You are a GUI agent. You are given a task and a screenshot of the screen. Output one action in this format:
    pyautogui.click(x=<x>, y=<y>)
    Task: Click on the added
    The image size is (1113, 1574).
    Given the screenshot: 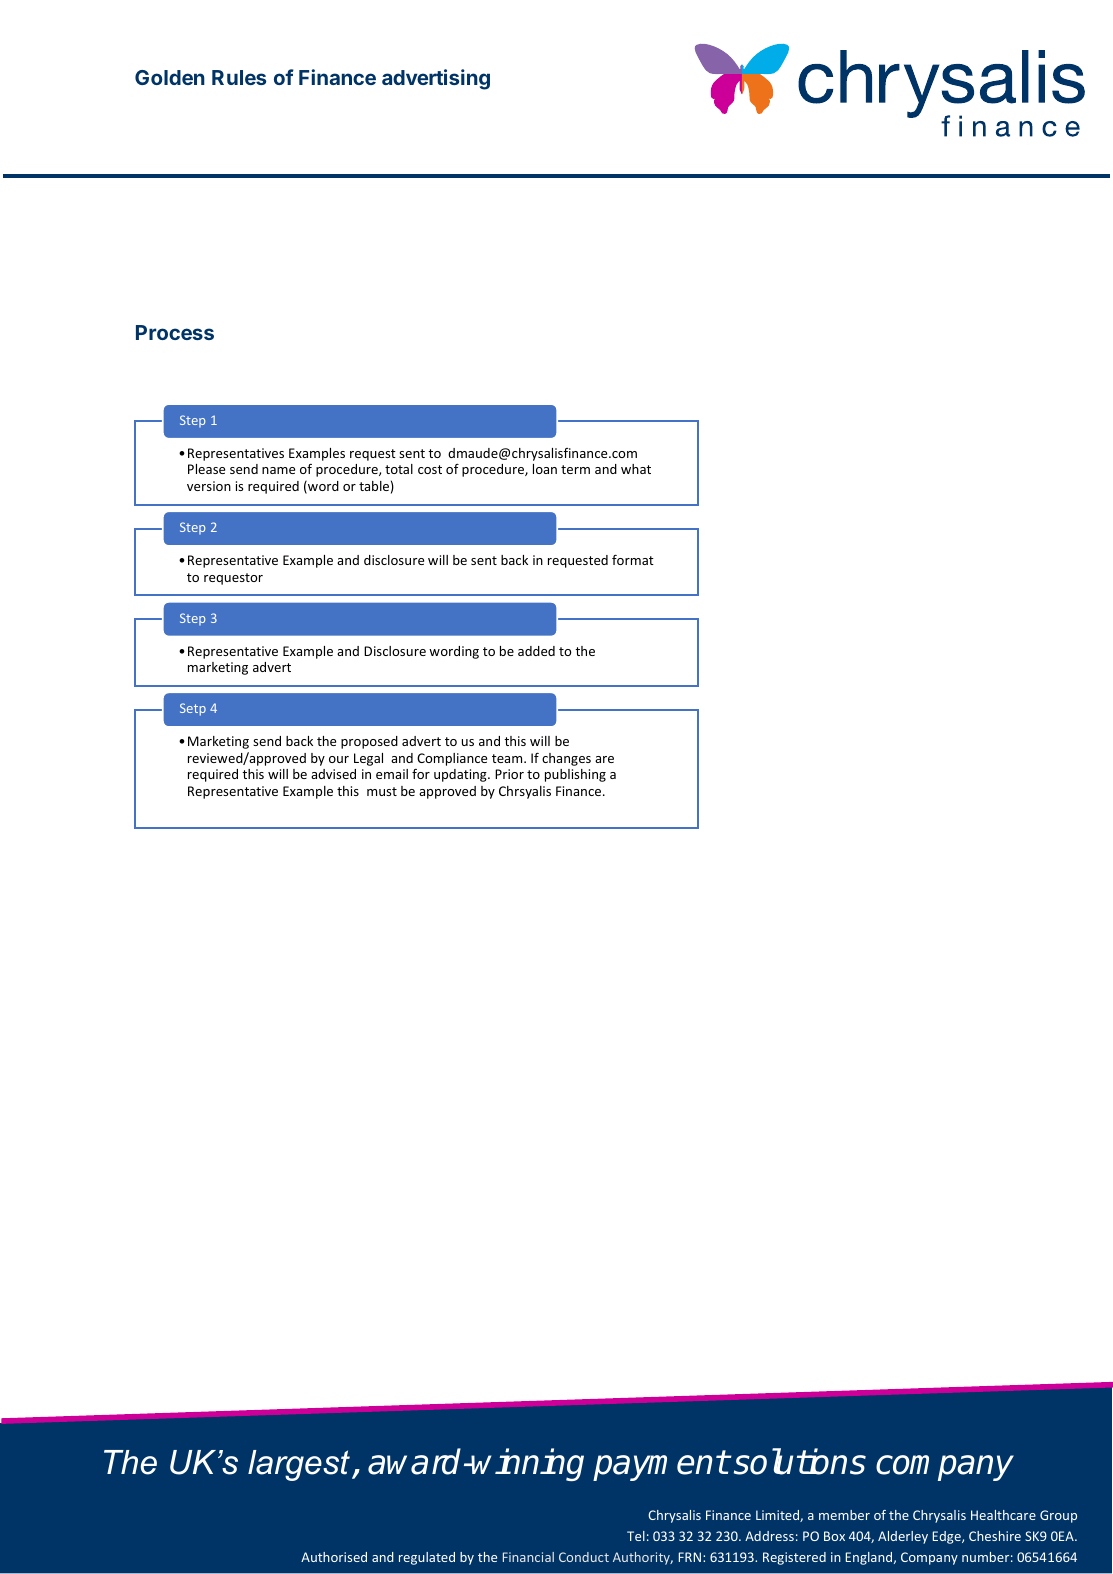 What is the action you would take?
    pyautogui.click(x=536, y=651)
